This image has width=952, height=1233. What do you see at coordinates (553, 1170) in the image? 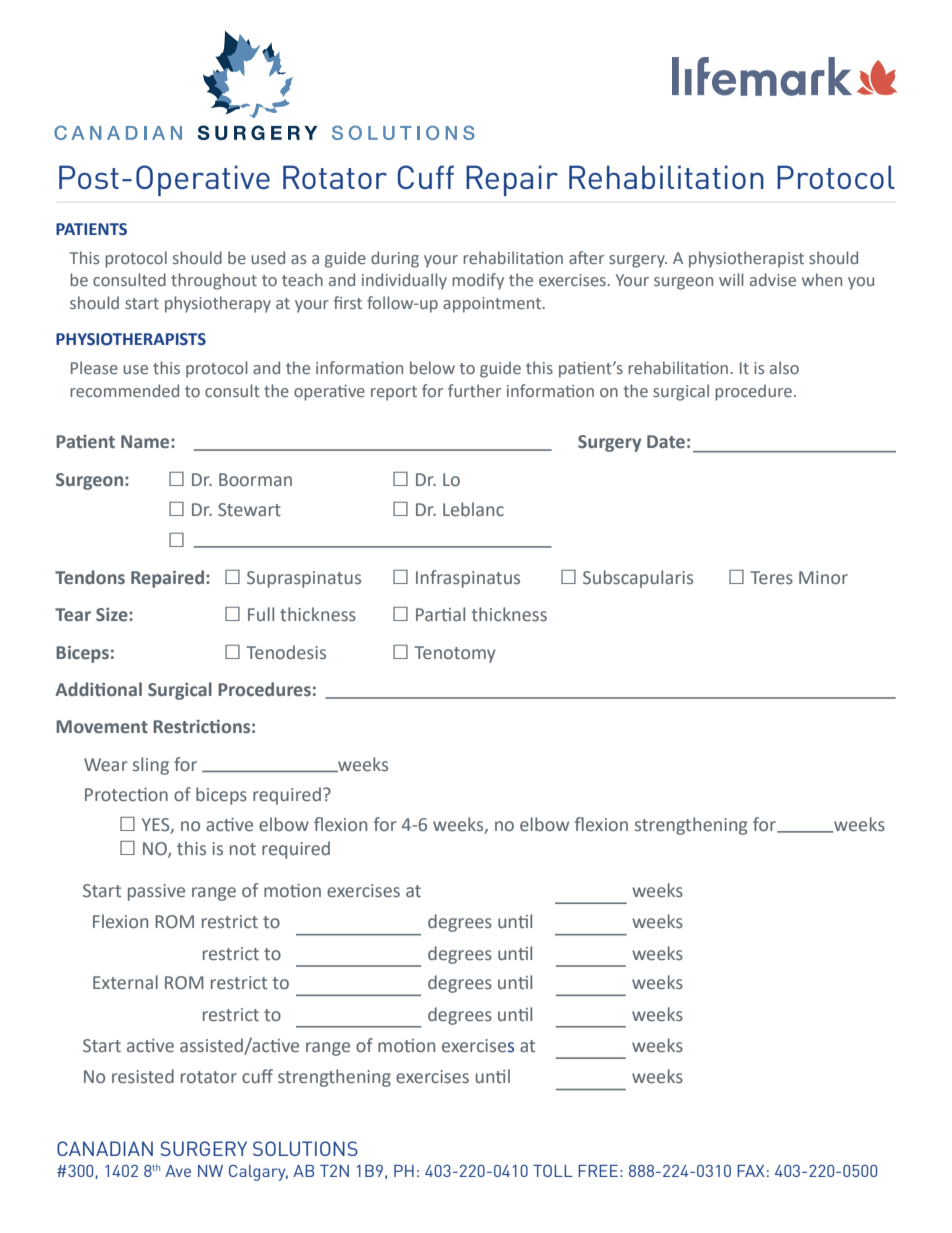
I see `TOLL` at bounding box center [553, 1170].
